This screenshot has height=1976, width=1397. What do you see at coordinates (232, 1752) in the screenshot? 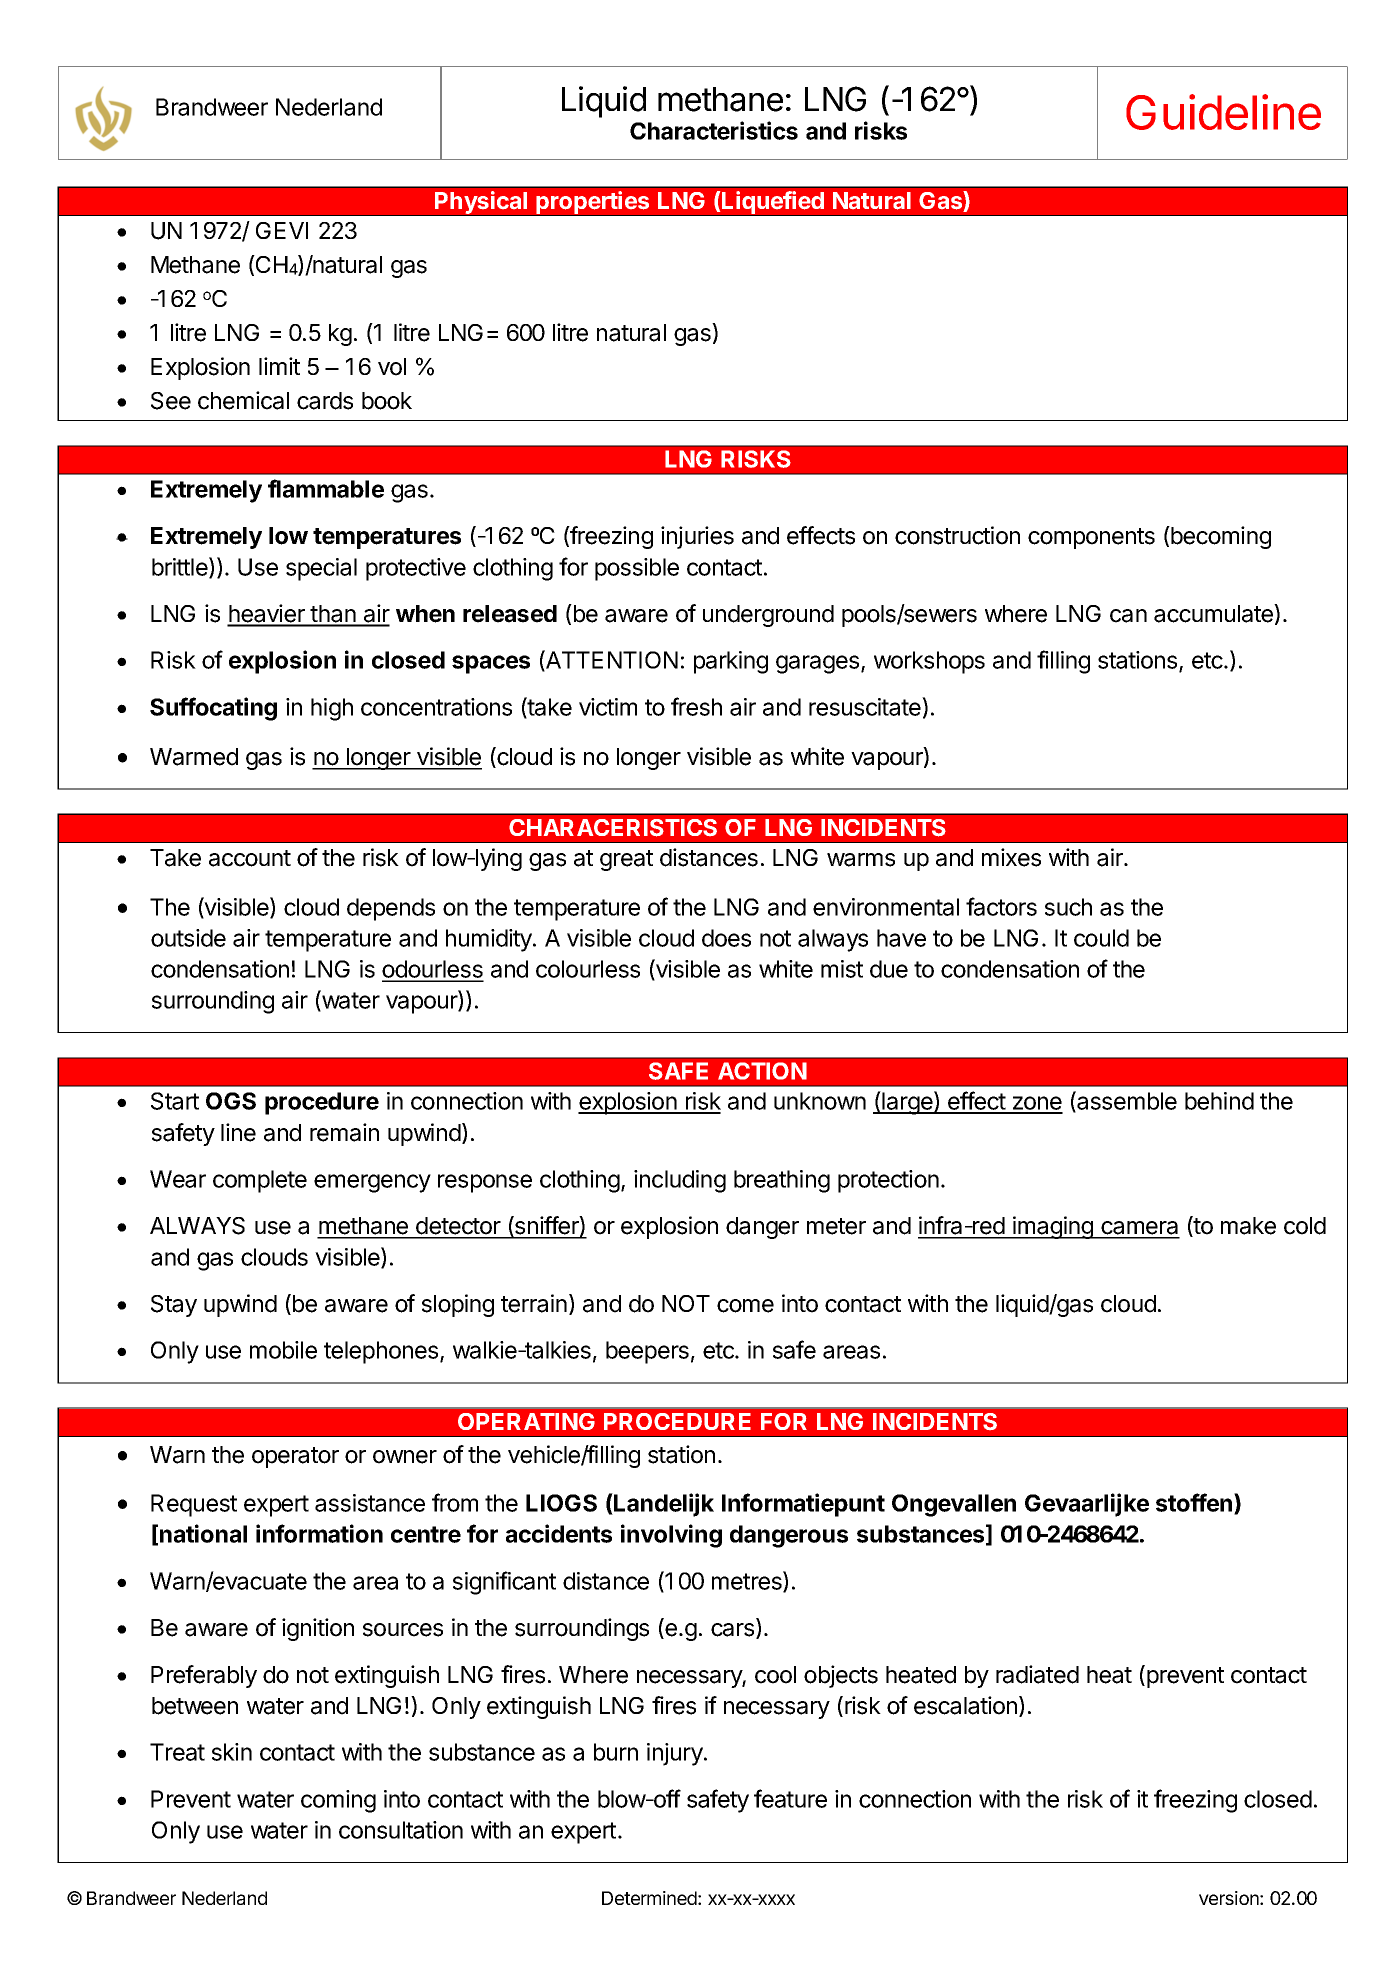
I see `skin` at bounding box center [232, 1752].
